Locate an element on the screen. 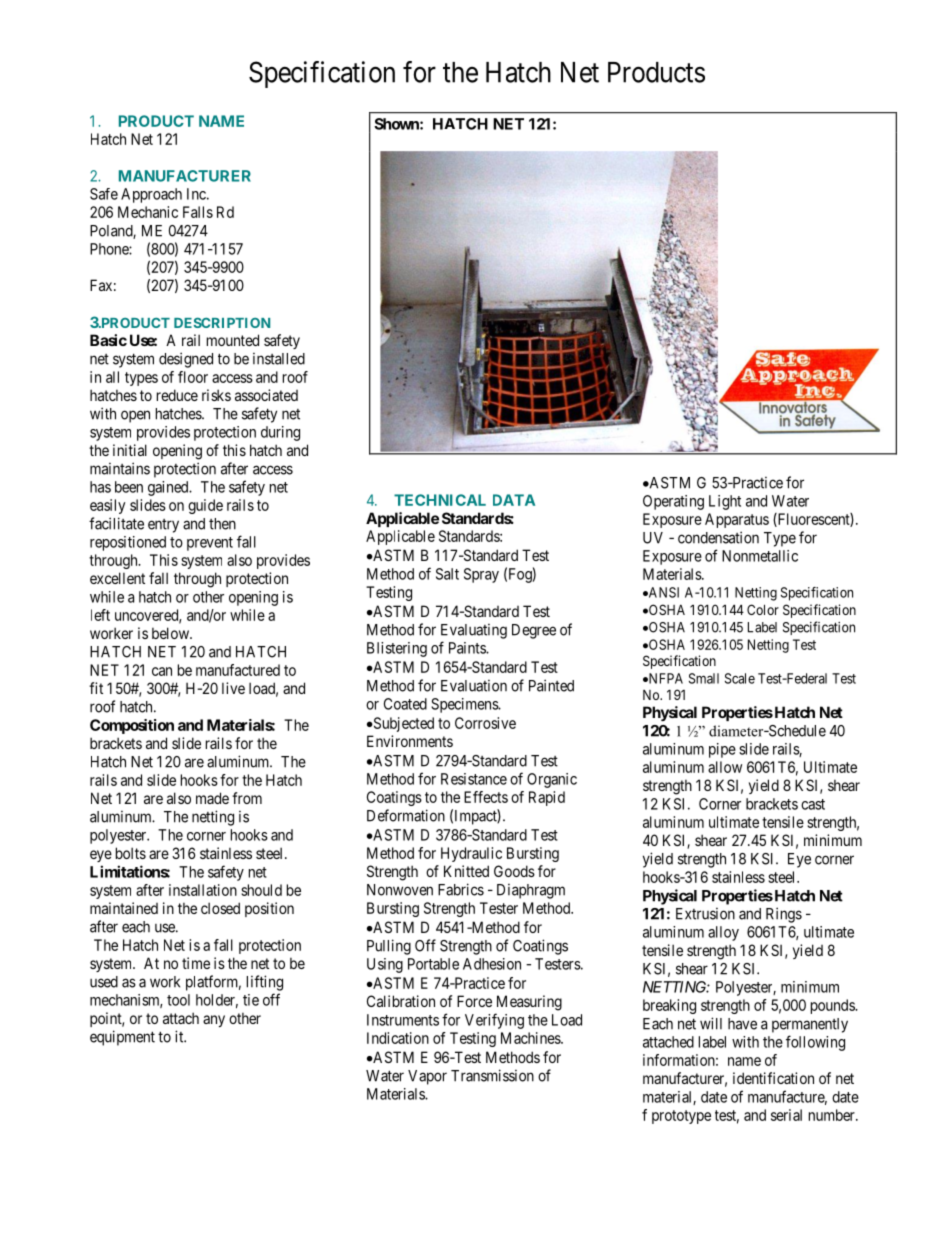 This screenshot has height=1233, width=952. Apparatus is located at coordinates (737, 520).
